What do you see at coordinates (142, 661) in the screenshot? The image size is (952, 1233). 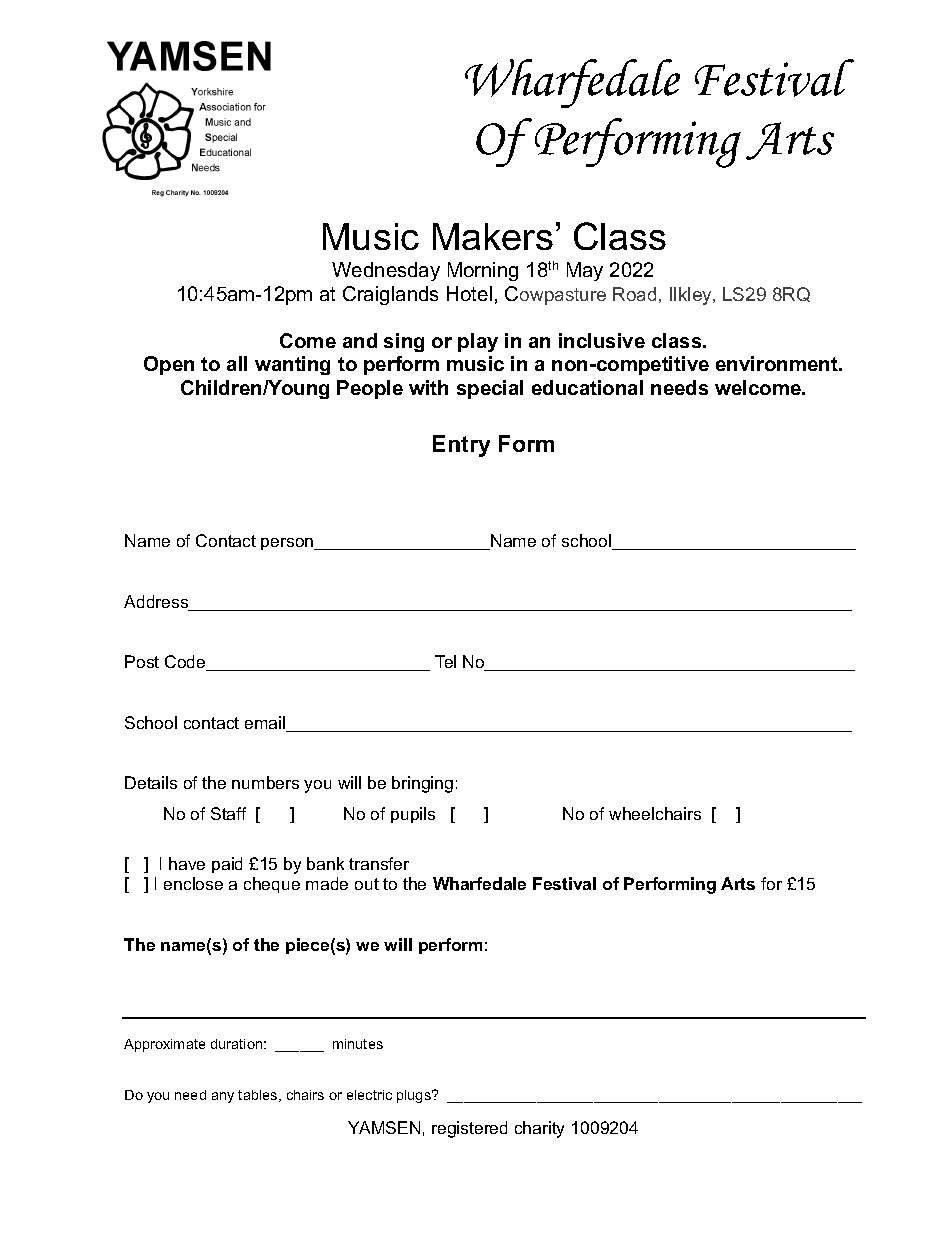 I see `Post` at bounding box center [142, 661].
